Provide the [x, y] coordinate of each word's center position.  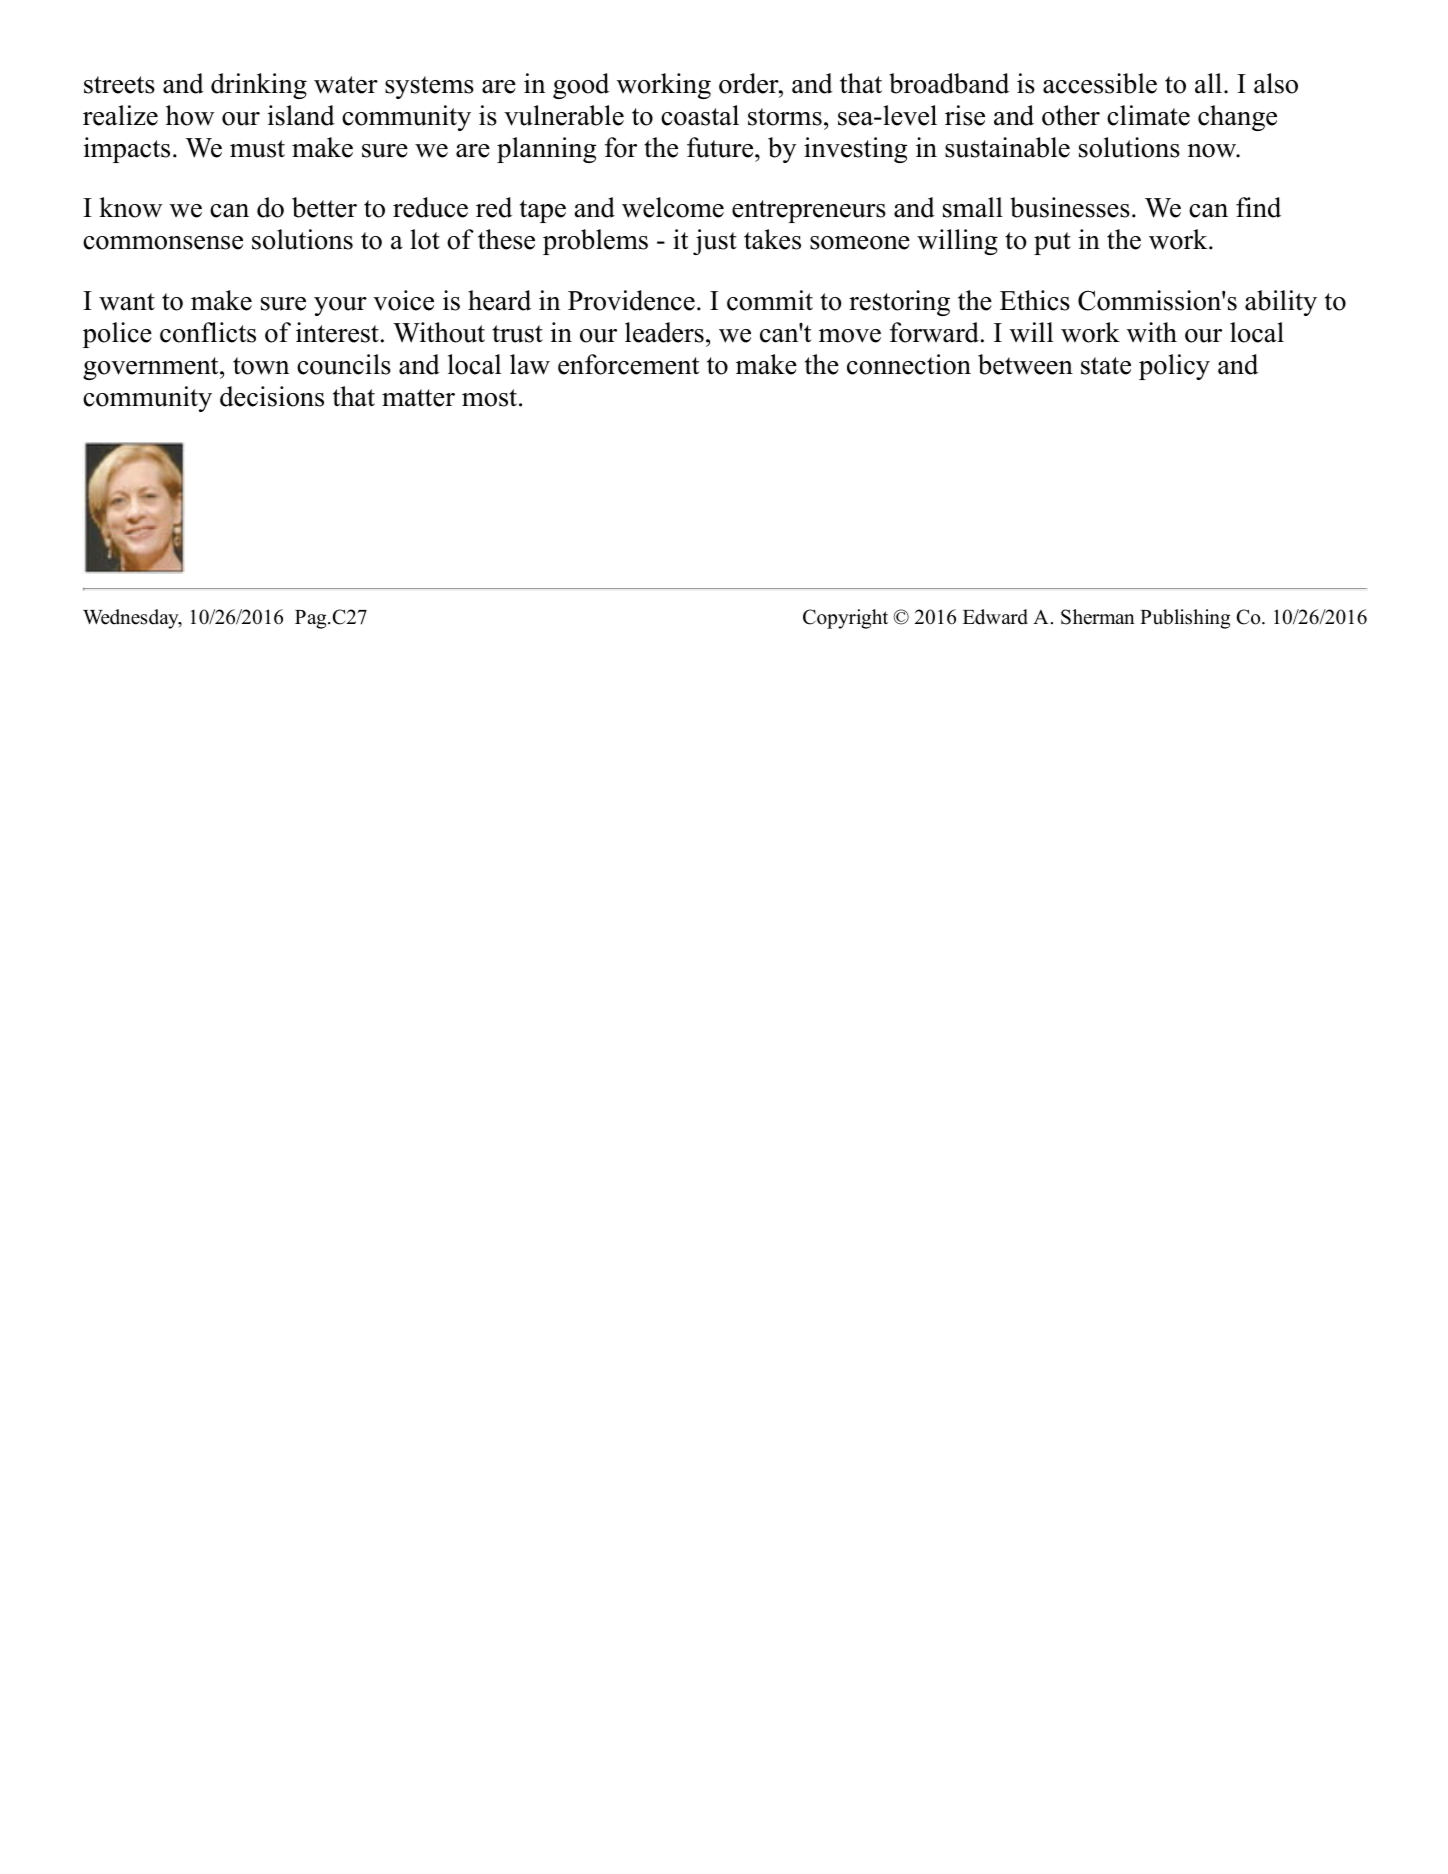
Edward [995, 617]
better [324, 207]
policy [1174, 367]
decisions [272, 396]
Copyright [845, 619]
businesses [1070, 207]
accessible [1100, 83]
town [261, 366]
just [715, 242]
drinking [259, 86]
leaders [664, 332]
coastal [700, 115]
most [491, 398]
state [1106, 366]
